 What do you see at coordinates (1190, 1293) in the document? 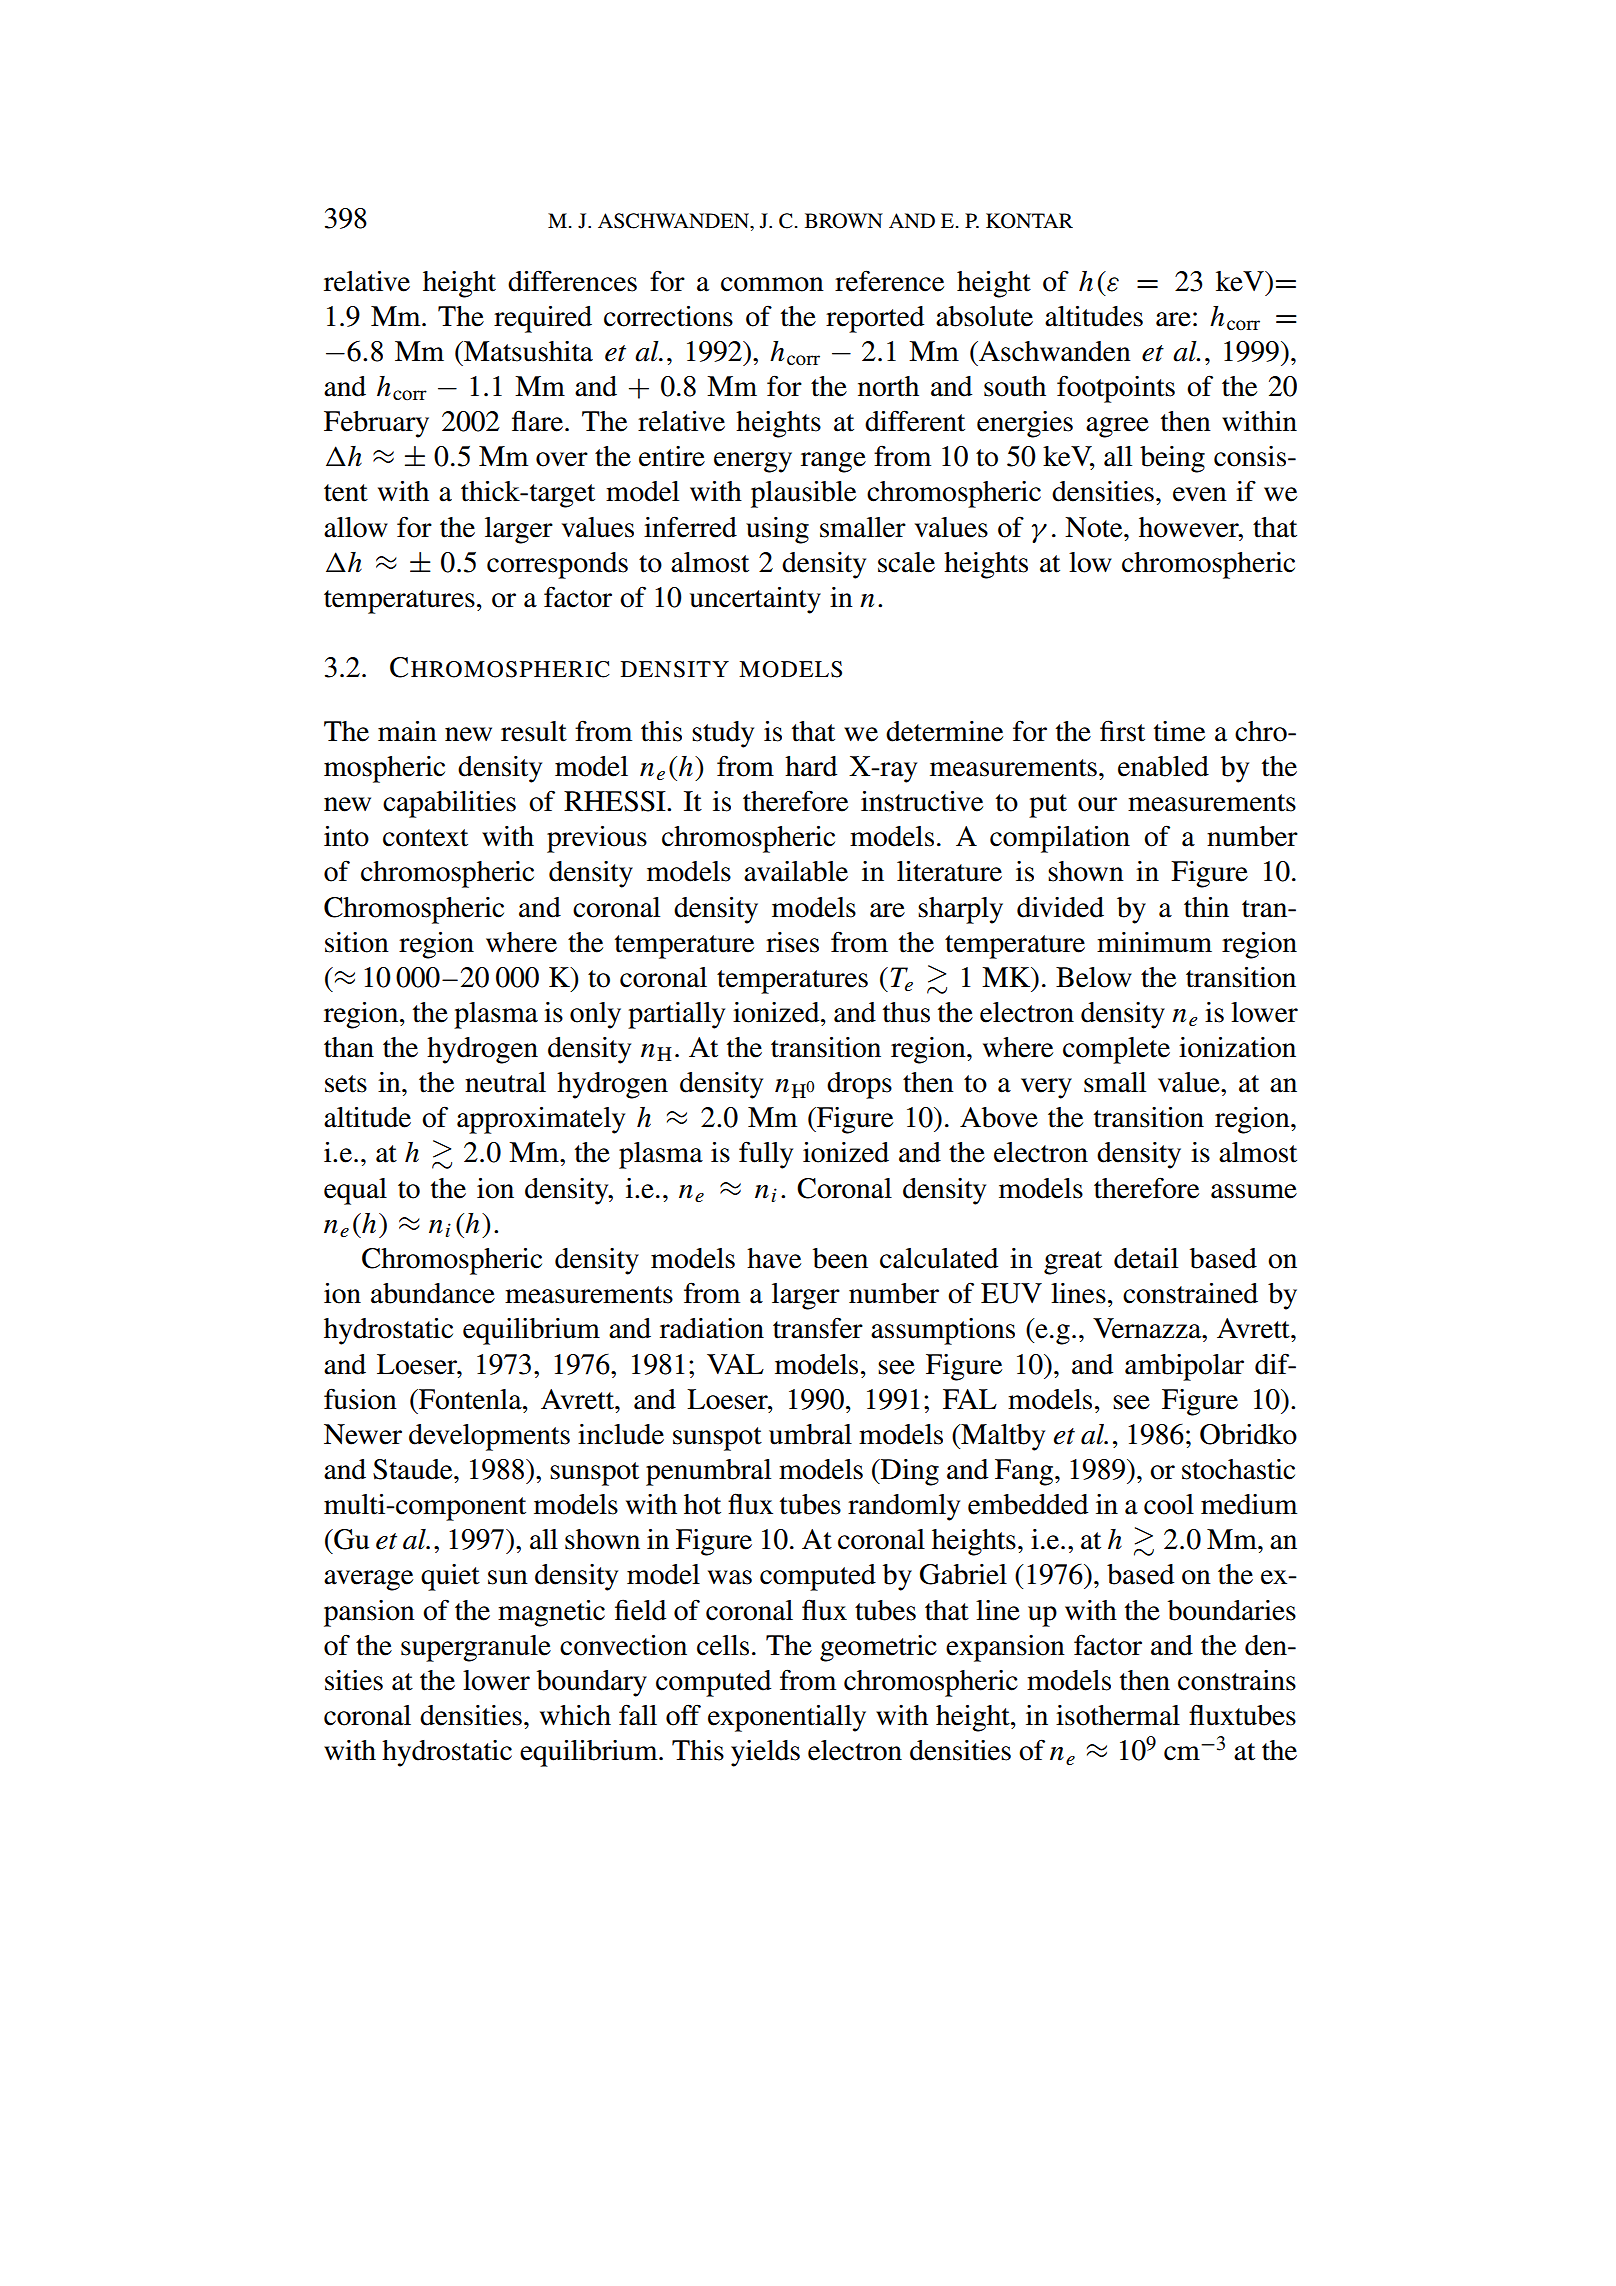
I see `constrained` at bounding box center [1190, 1293].
